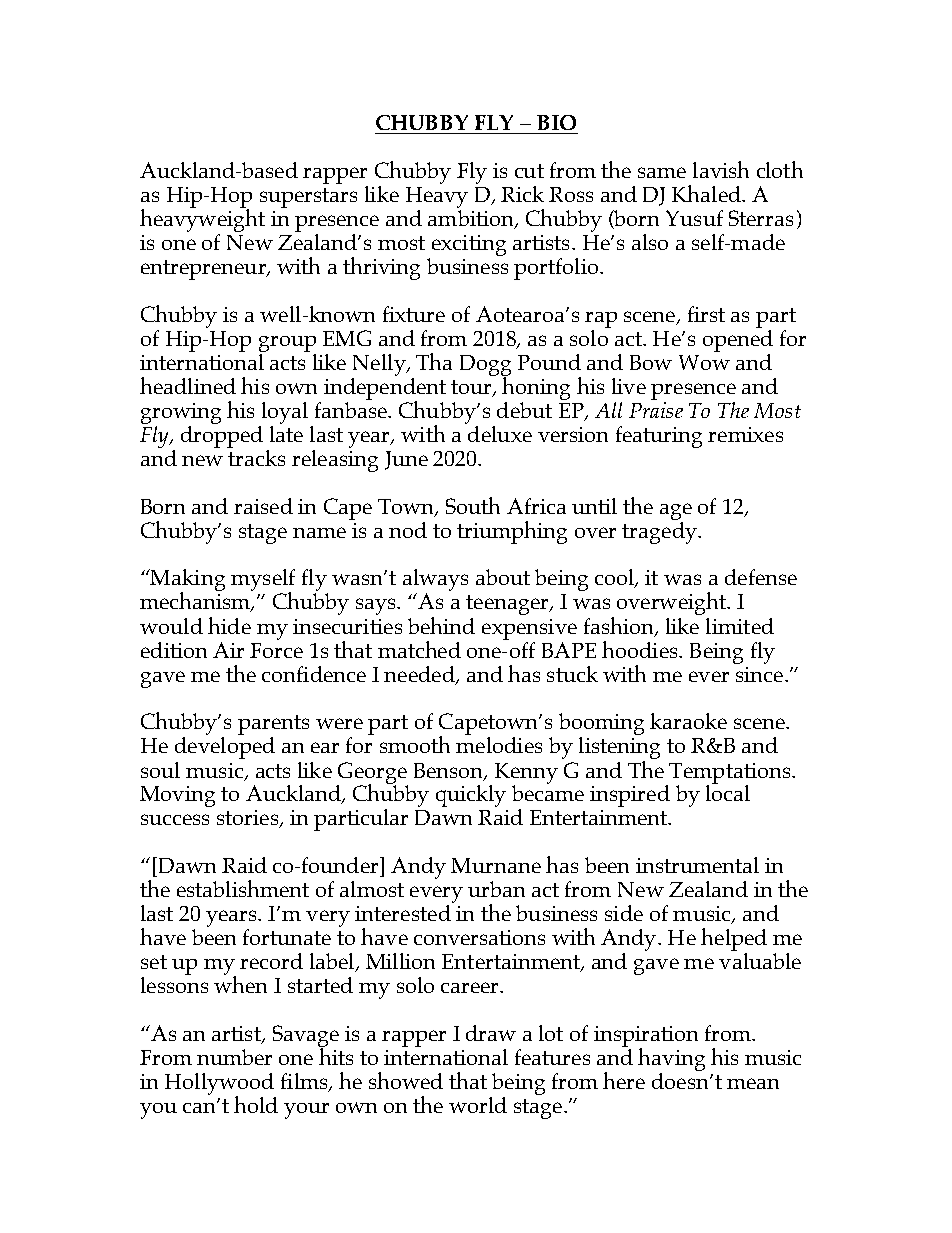 This screenshot has height=1233, width=952. I want to click on behind, so click(441, 625).
